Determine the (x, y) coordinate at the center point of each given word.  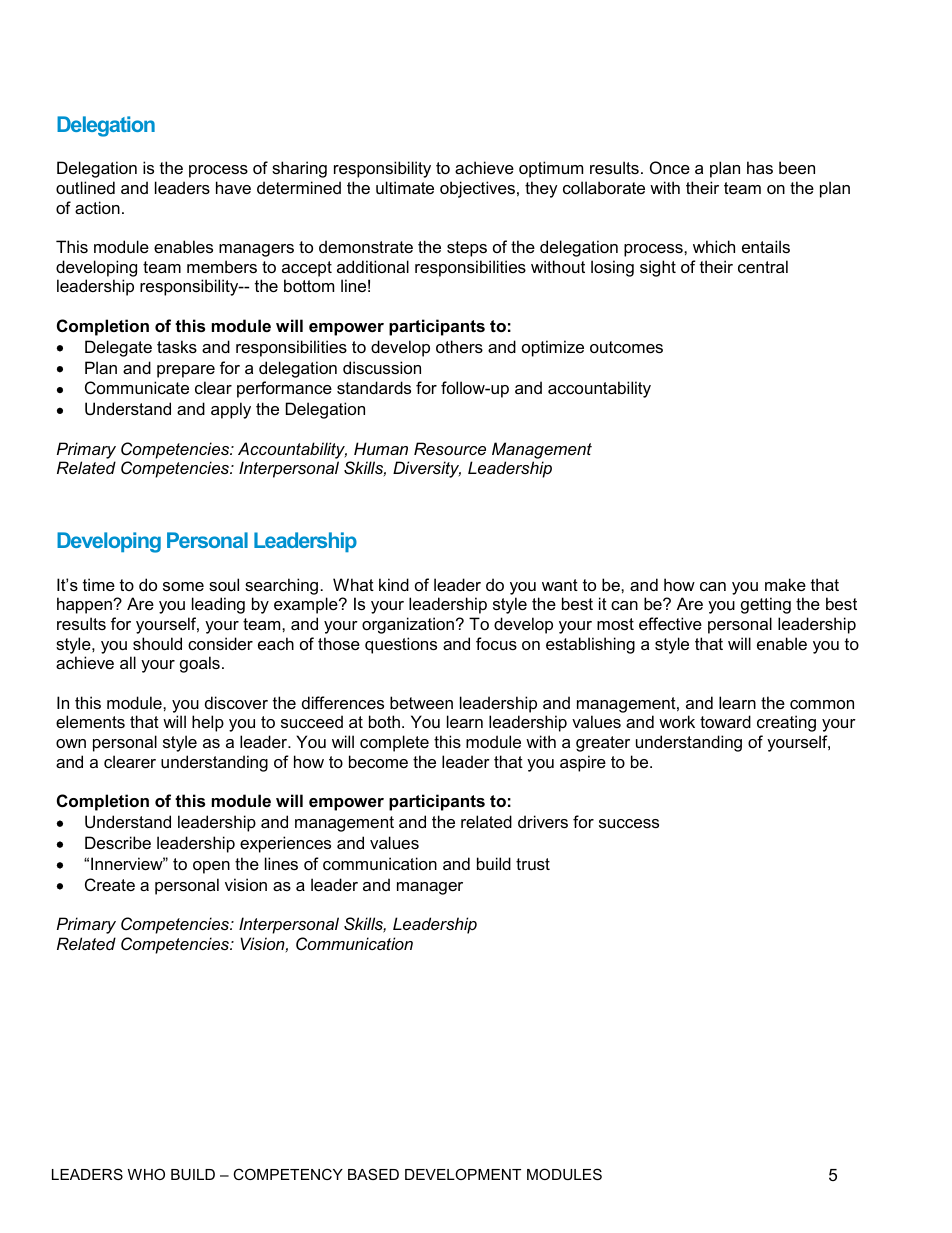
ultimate (405, 187)
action (97, 207)
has (760, 167)
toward (725, 721)
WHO (146, 1174)
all (128, 662)
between (421, 702)
